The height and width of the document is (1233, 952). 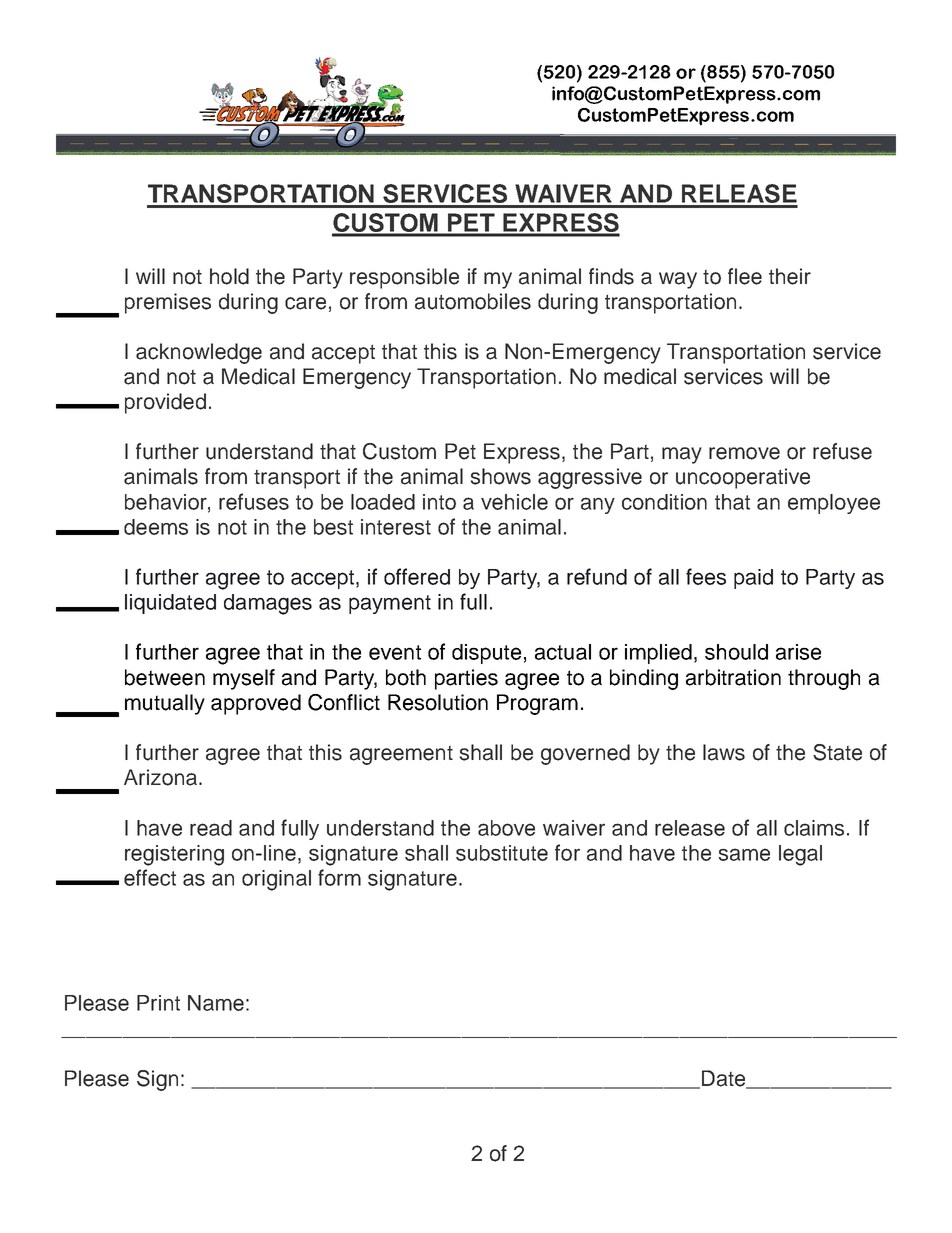 What do you see at coordinates (736, 652) in the document?
I see `should` at bounding box center [736, 652].
